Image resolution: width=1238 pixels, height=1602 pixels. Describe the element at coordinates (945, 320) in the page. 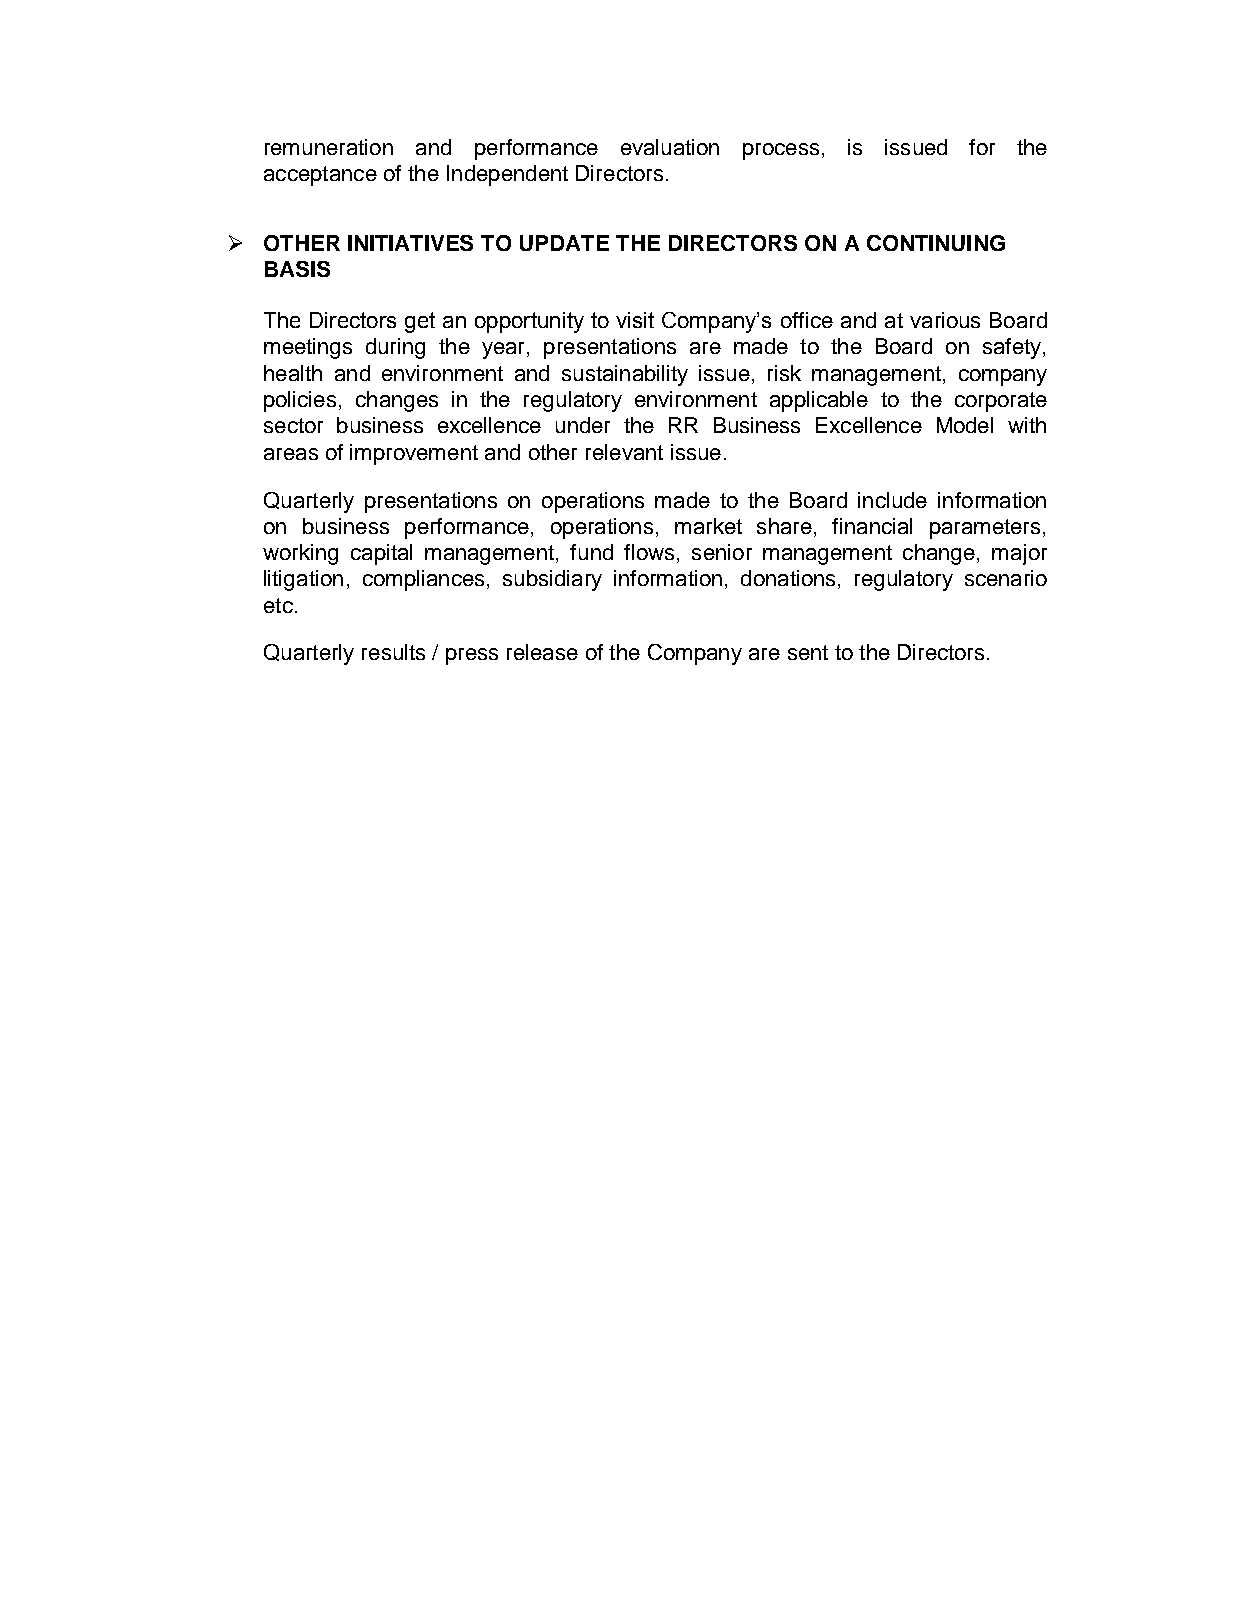

I see `various` at that location.
